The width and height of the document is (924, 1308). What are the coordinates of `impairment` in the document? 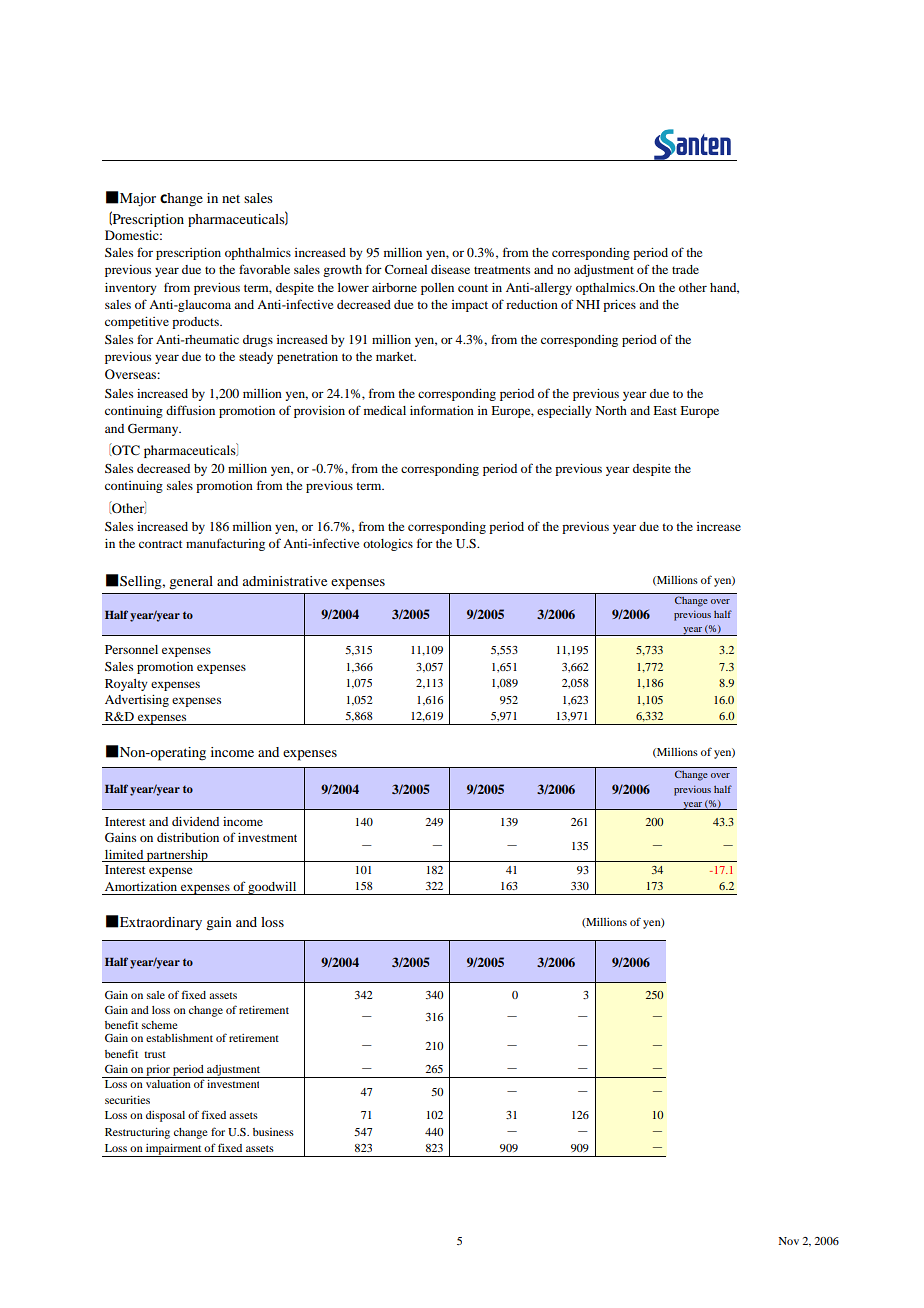 It's located at (174, 1150).
